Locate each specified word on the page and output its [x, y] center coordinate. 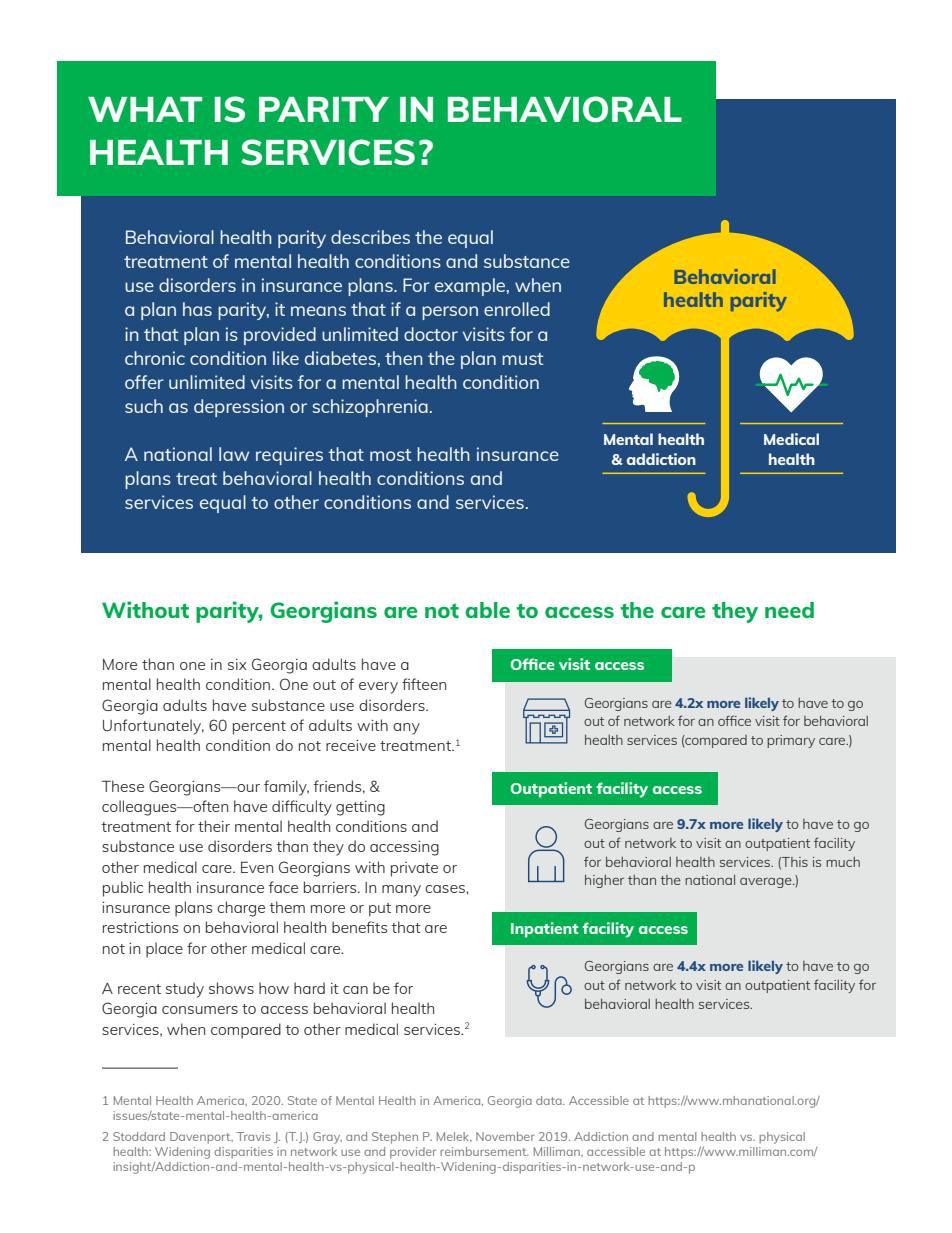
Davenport [201, 1138]
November [505, 1136]
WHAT [145, 109]
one [192, 666]
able [487, 610]
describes [370, 237]
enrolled [517, 309]
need [789, 610]
